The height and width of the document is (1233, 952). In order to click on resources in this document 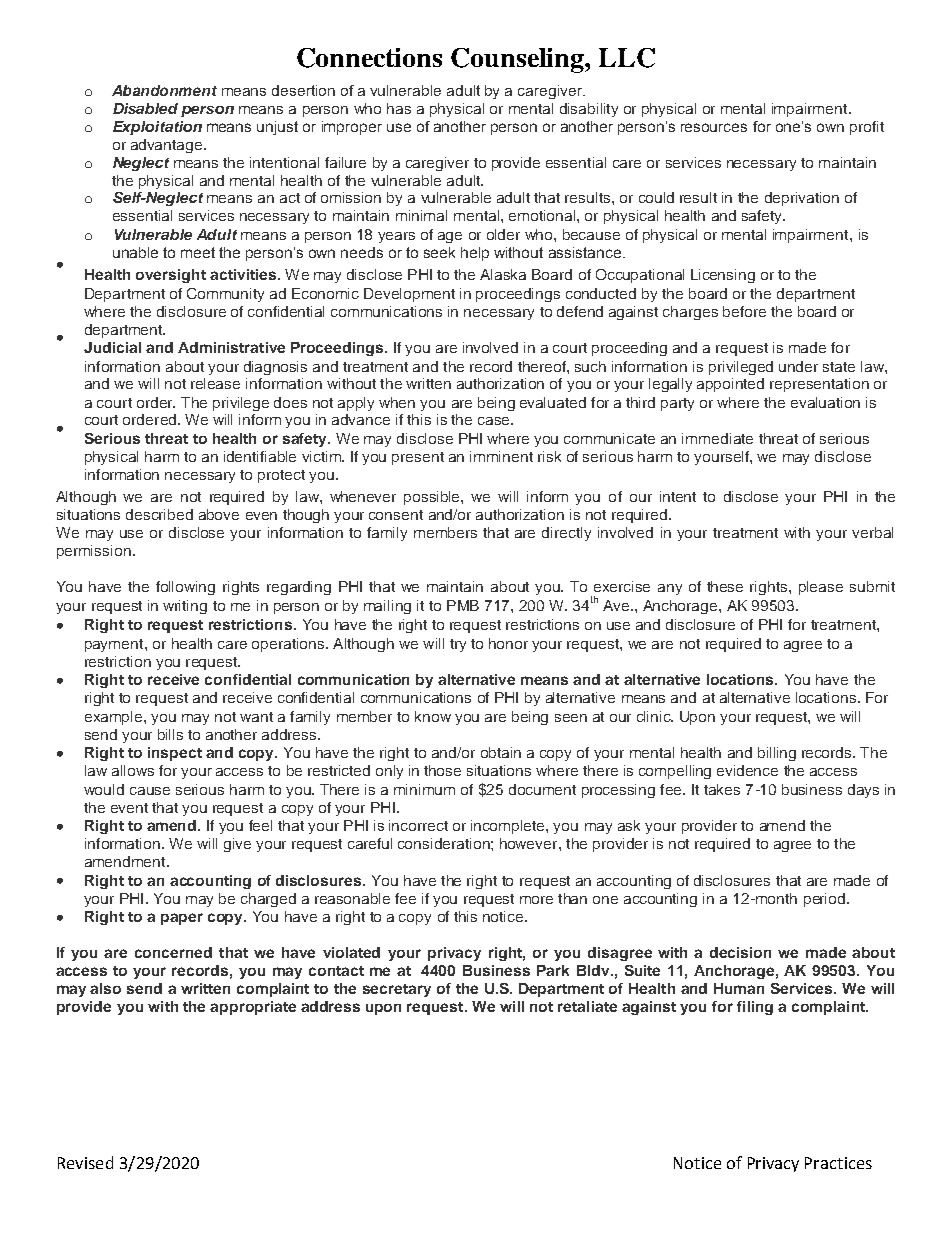, I will do `click(714, 127)`.
